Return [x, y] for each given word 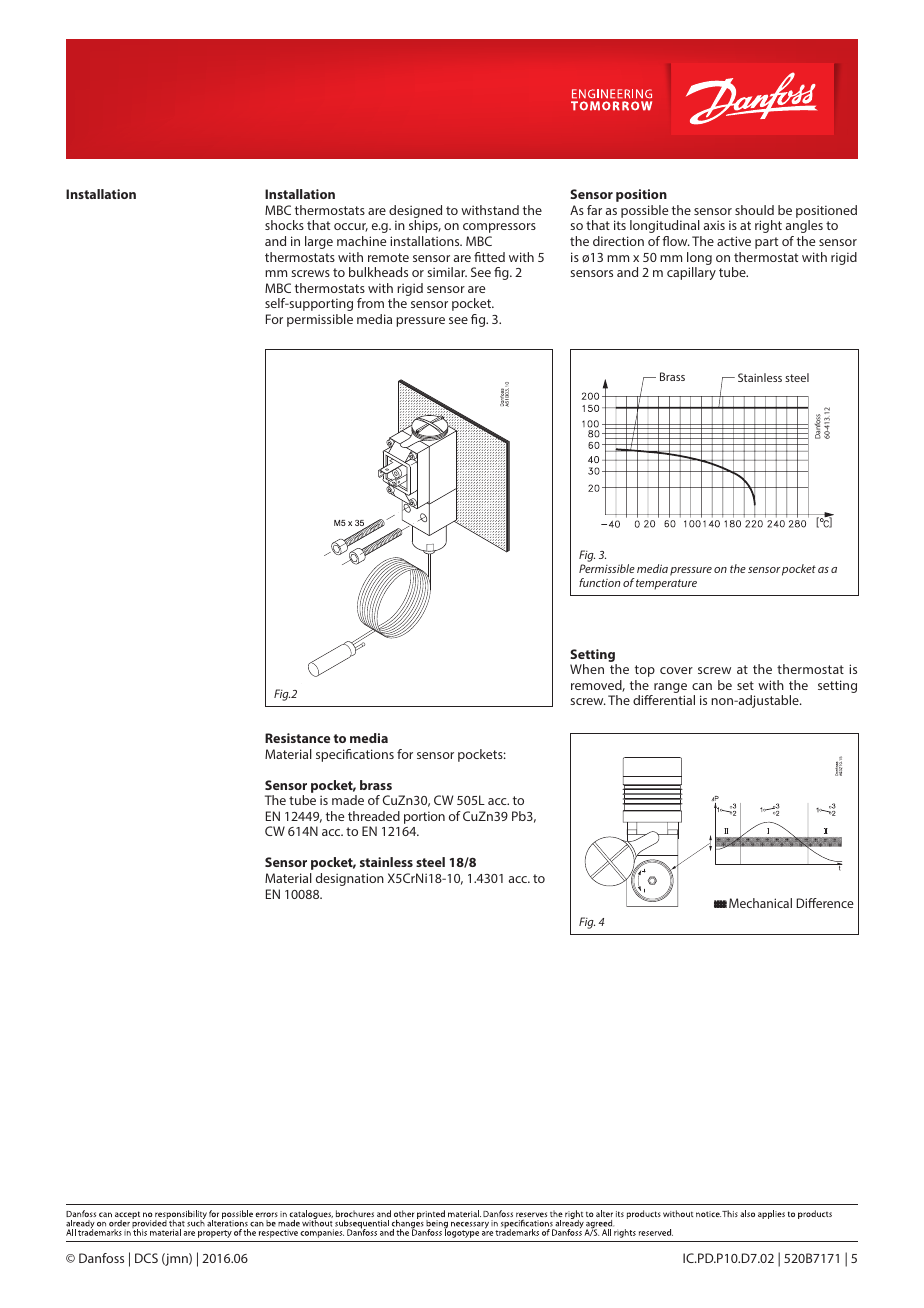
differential [664, 700]
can [702, 686]
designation [350, 879]
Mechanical [760, 903]
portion [424, 817]
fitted [489, 257]
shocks [284, 225]
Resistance [297, 738]
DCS [146, 1258]
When [587, 669]
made [348, 800]
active [734, 241]
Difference [825, 903]
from [370, 303]
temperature [666, 584]
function [599, 582]
